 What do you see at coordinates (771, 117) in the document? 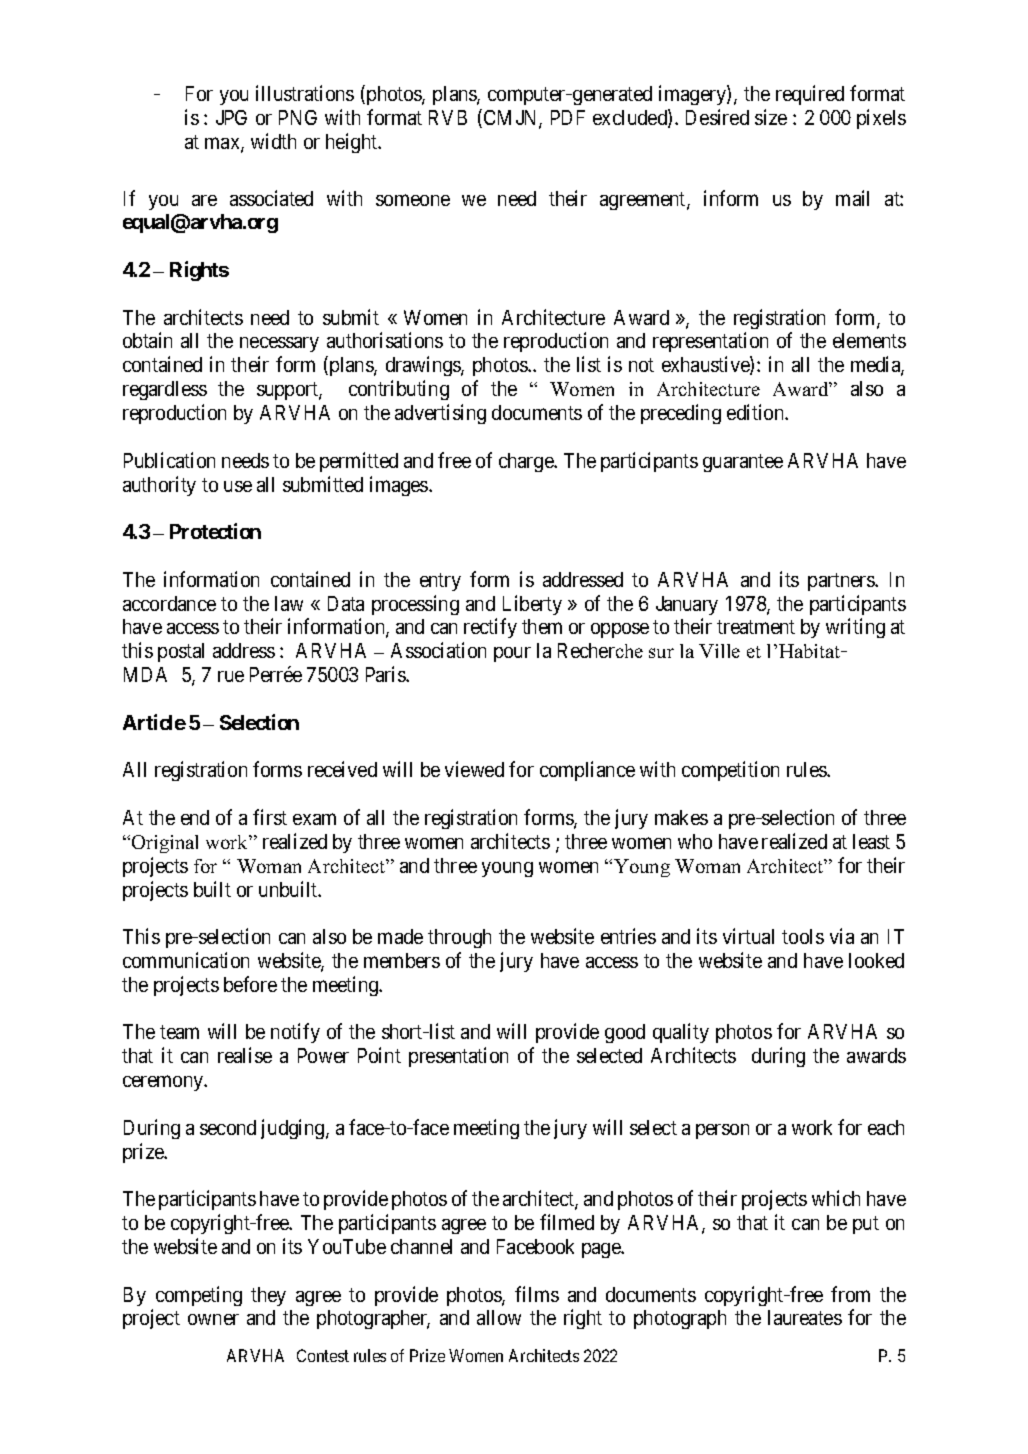
I see `size` at bounding box center [771, 117].
